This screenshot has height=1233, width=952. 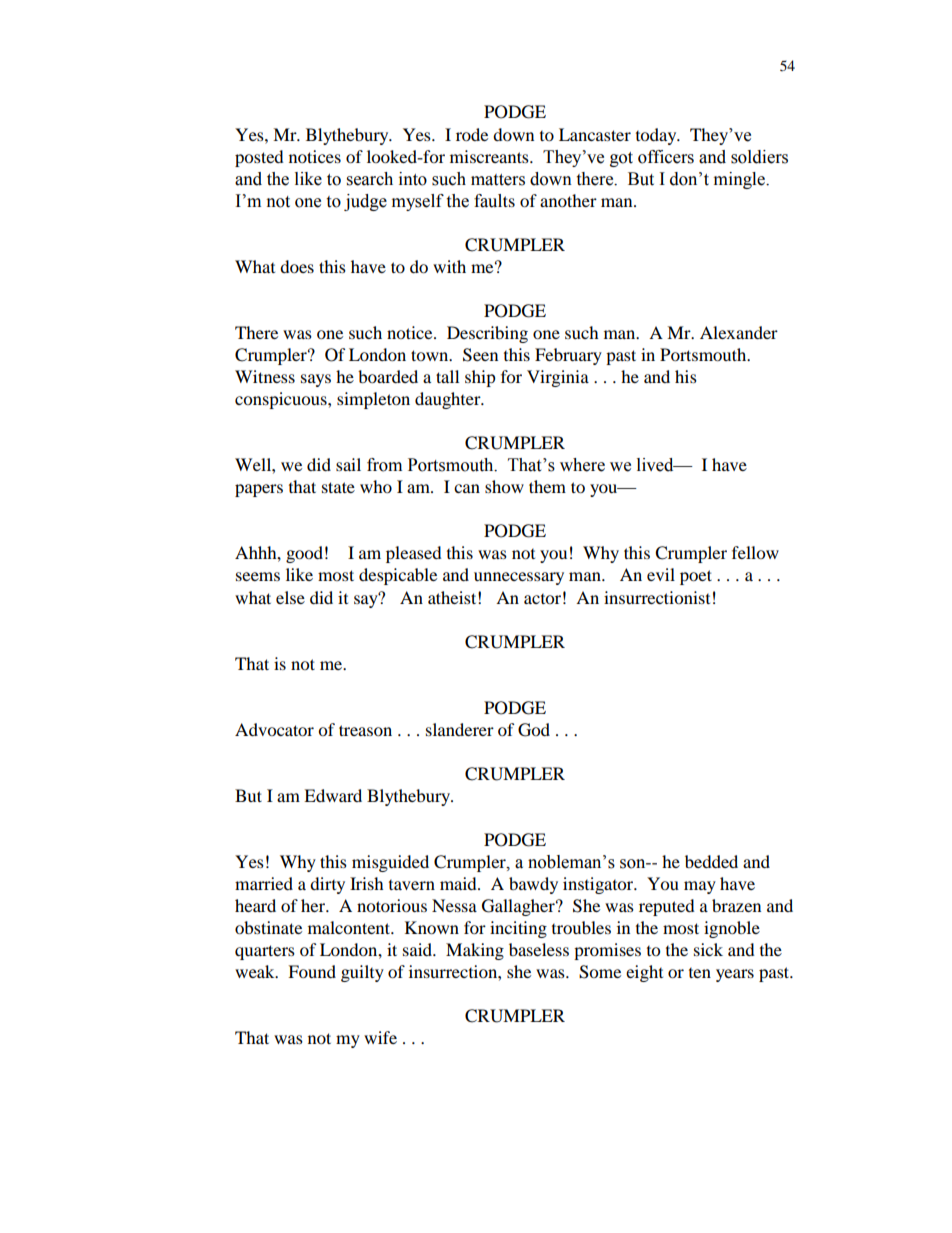 What do you see at coordinates (259, 158) in the screenshot?
I see `posted` at bounding box center [259, 158].
